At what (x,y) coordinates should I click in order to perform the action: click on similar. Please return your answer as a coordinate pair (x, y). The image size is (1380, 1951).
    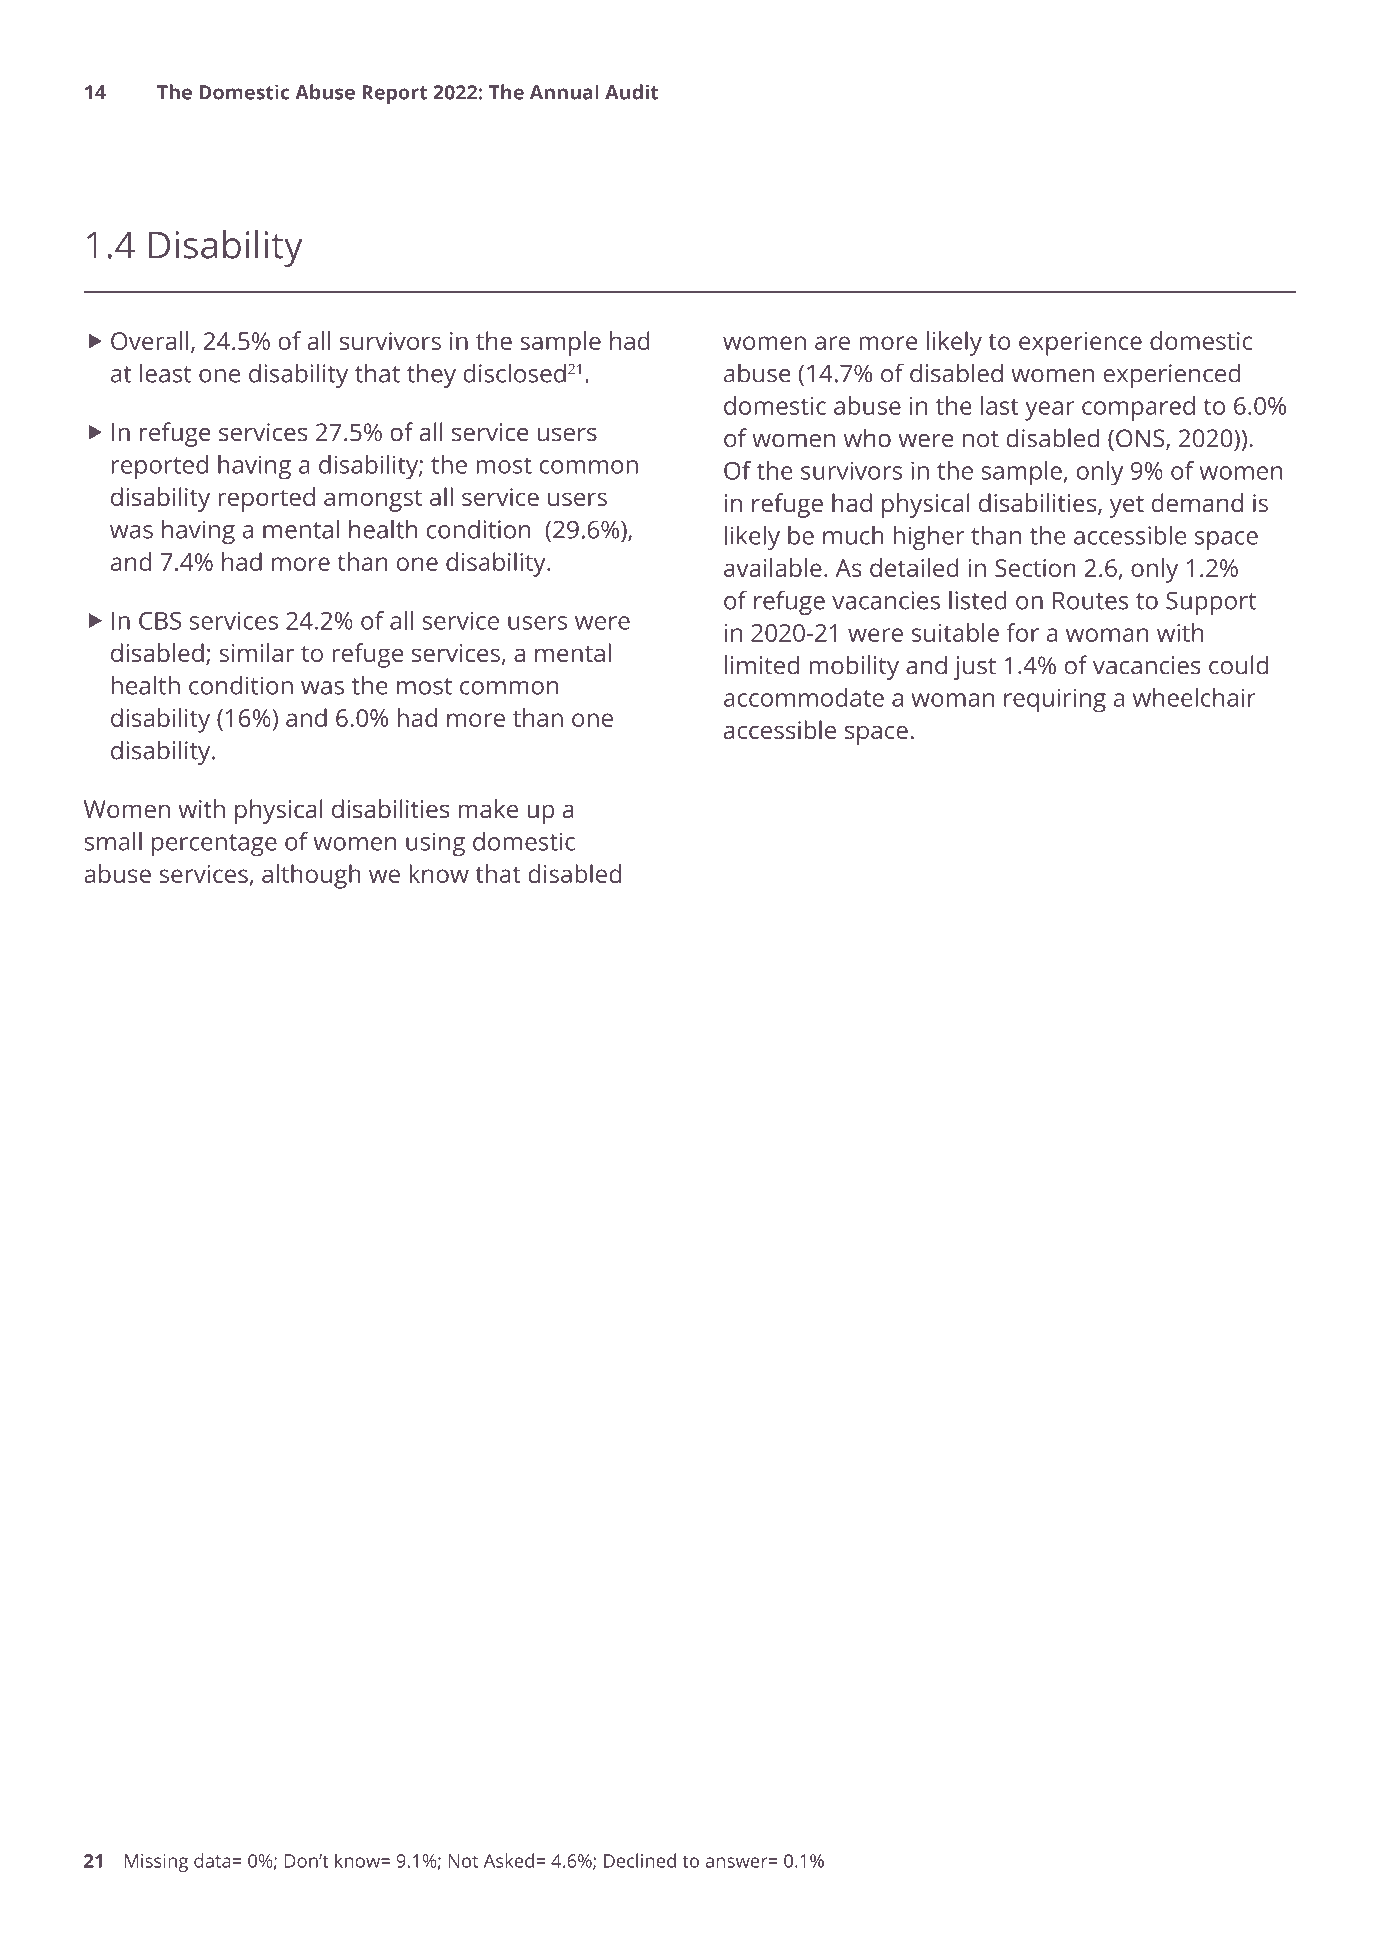
    Looking at the image, I should click on (256, 652).
